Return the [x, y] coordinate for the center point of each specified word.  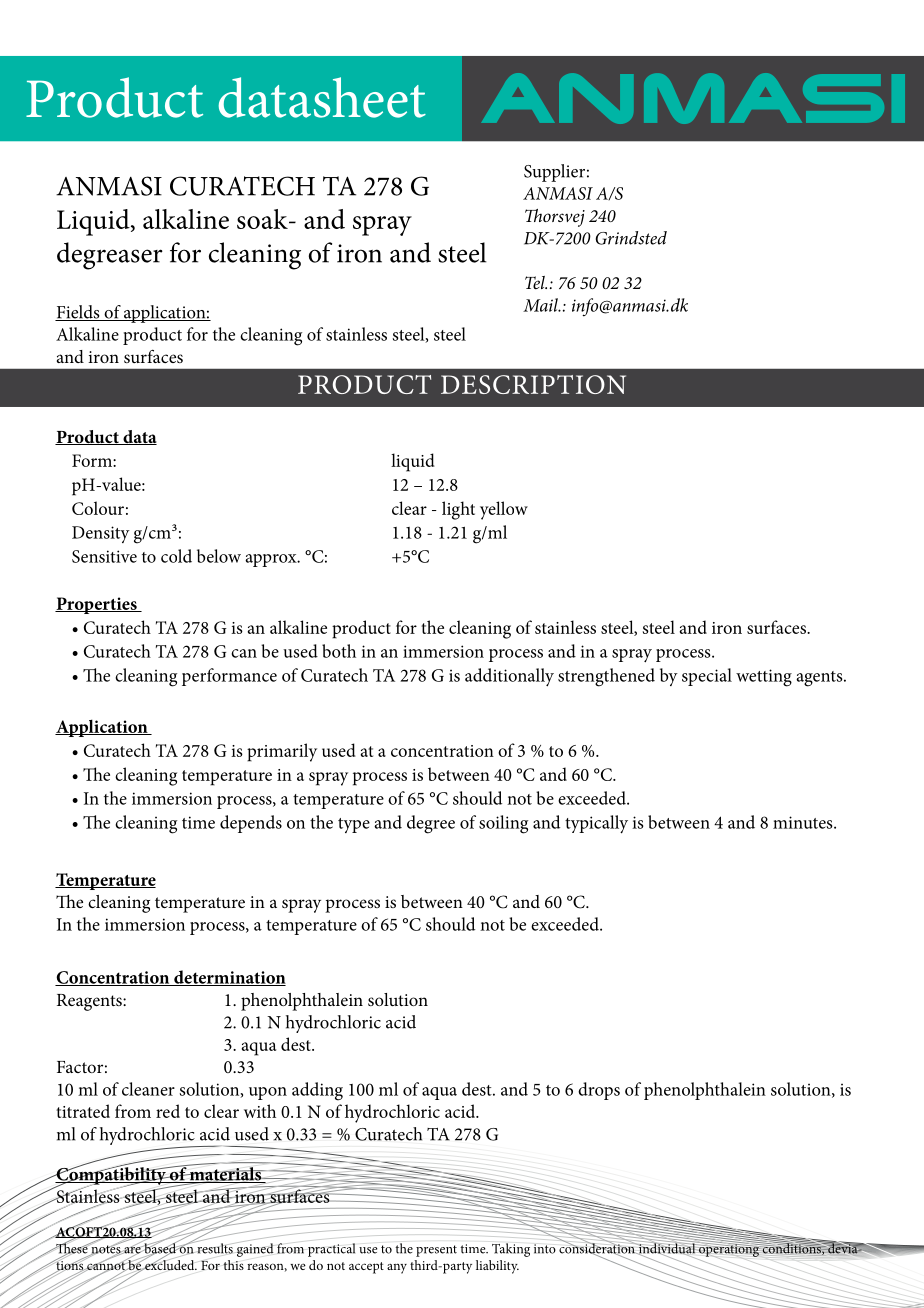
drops [599, 1091]
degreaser [110, 256]
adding [317, 1091]
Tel [536, 282]
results [215, 1247]
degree [431, 824]
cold [176, 556]
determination [229, 978]
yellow [504, 510]
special [707, 677]
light [458, 510]
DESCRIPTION [533, 384]
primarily [282, 752]
